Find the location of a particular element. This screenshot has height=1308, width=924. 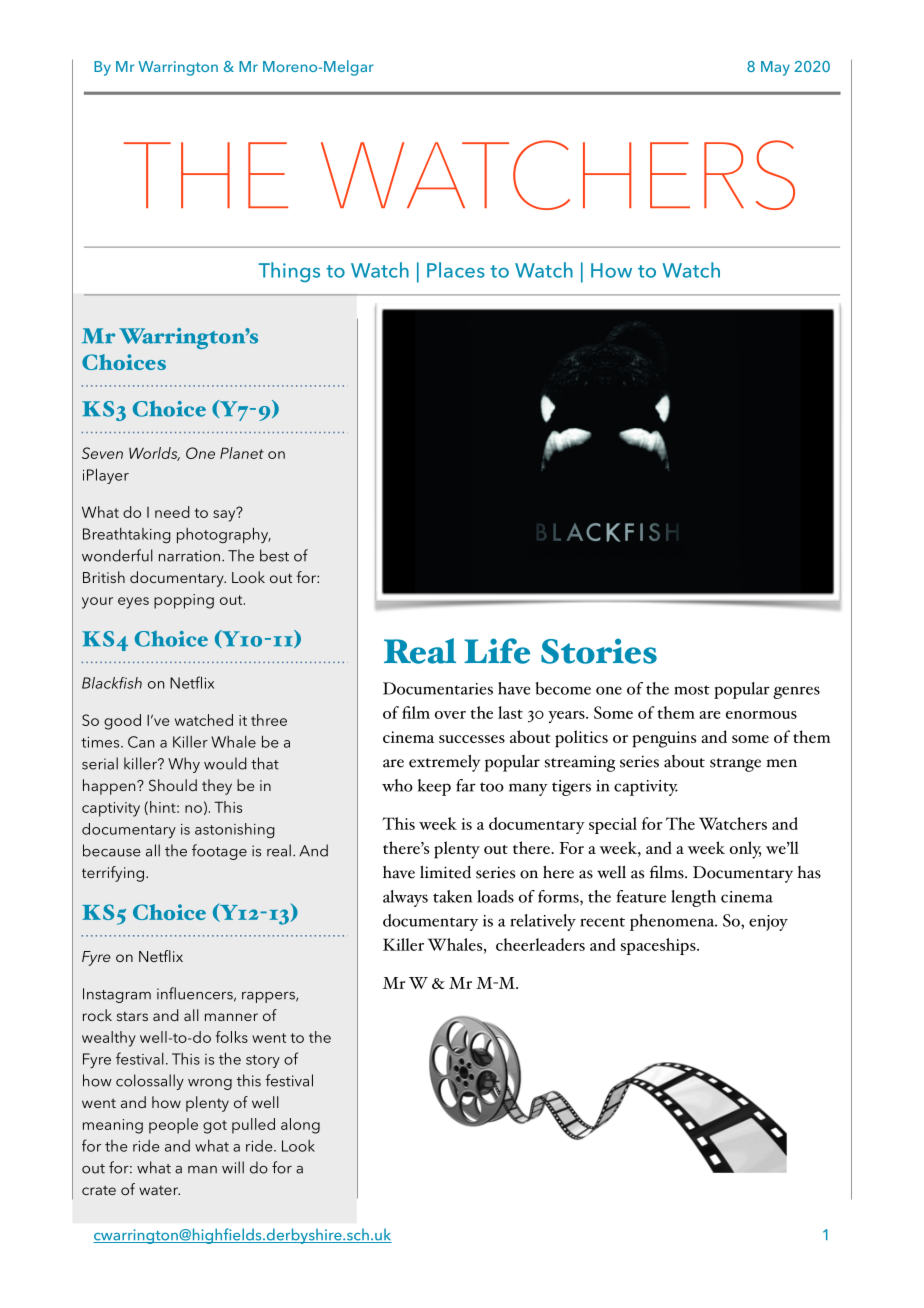

people is located at coordinates (173, 1126).
